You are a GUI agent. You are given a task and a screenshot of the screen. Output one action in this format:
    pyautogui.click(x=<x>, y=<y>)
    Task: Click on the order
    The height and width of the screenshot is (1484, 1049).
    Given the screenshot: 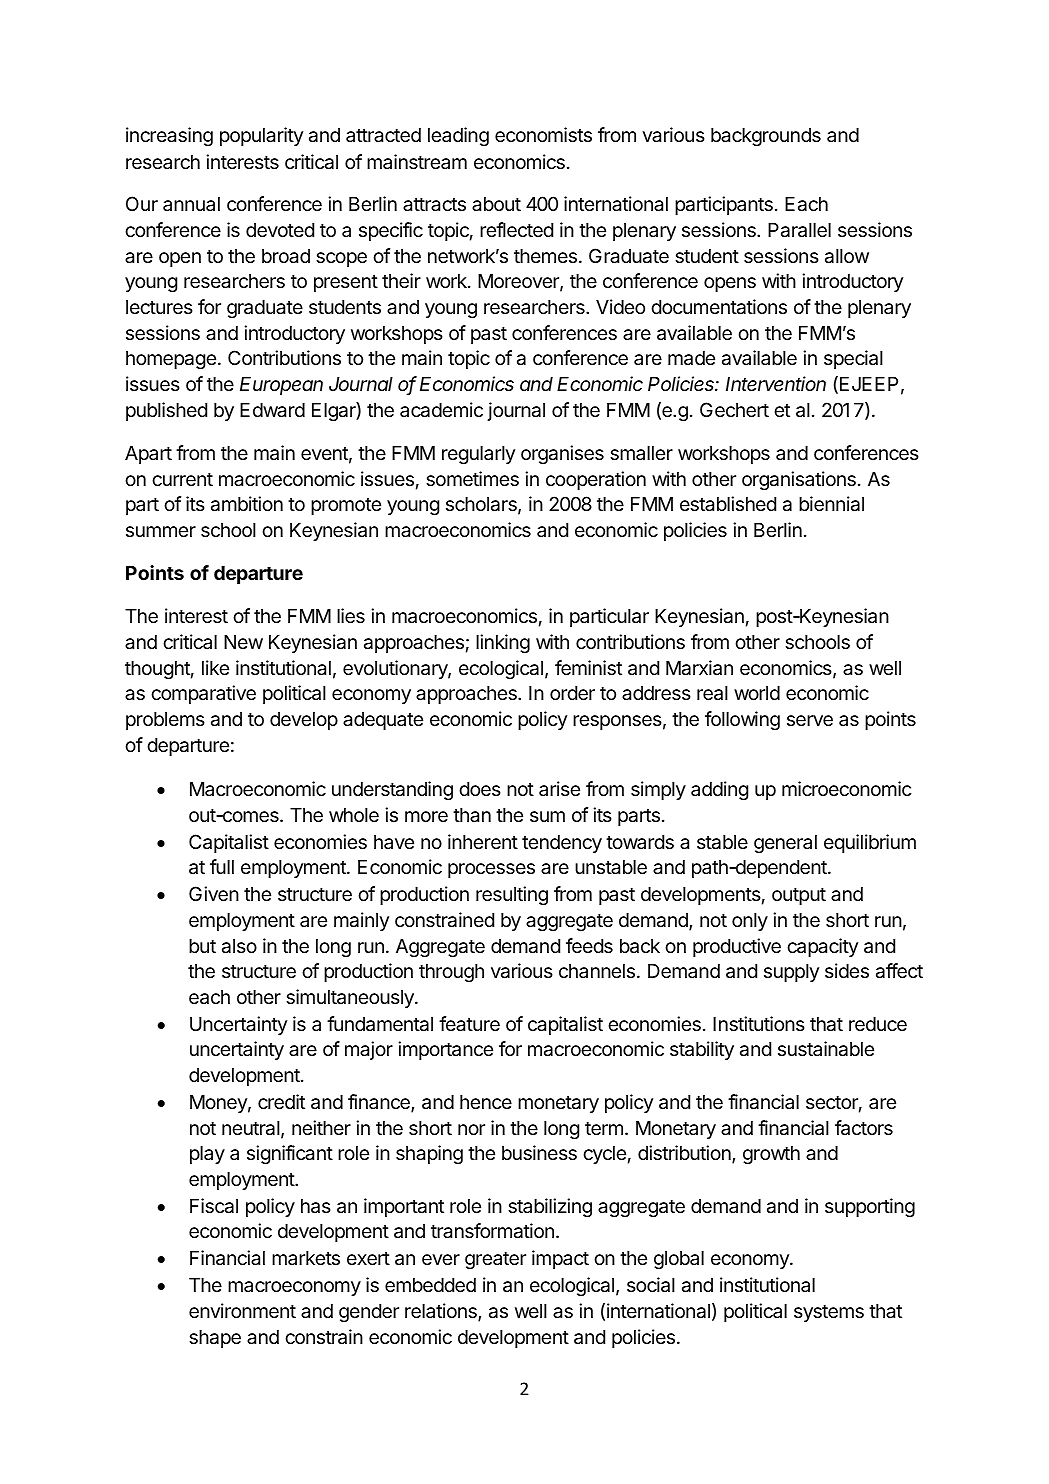 What is the action you would take?
    pyautogui.click(x=572, y=693)
